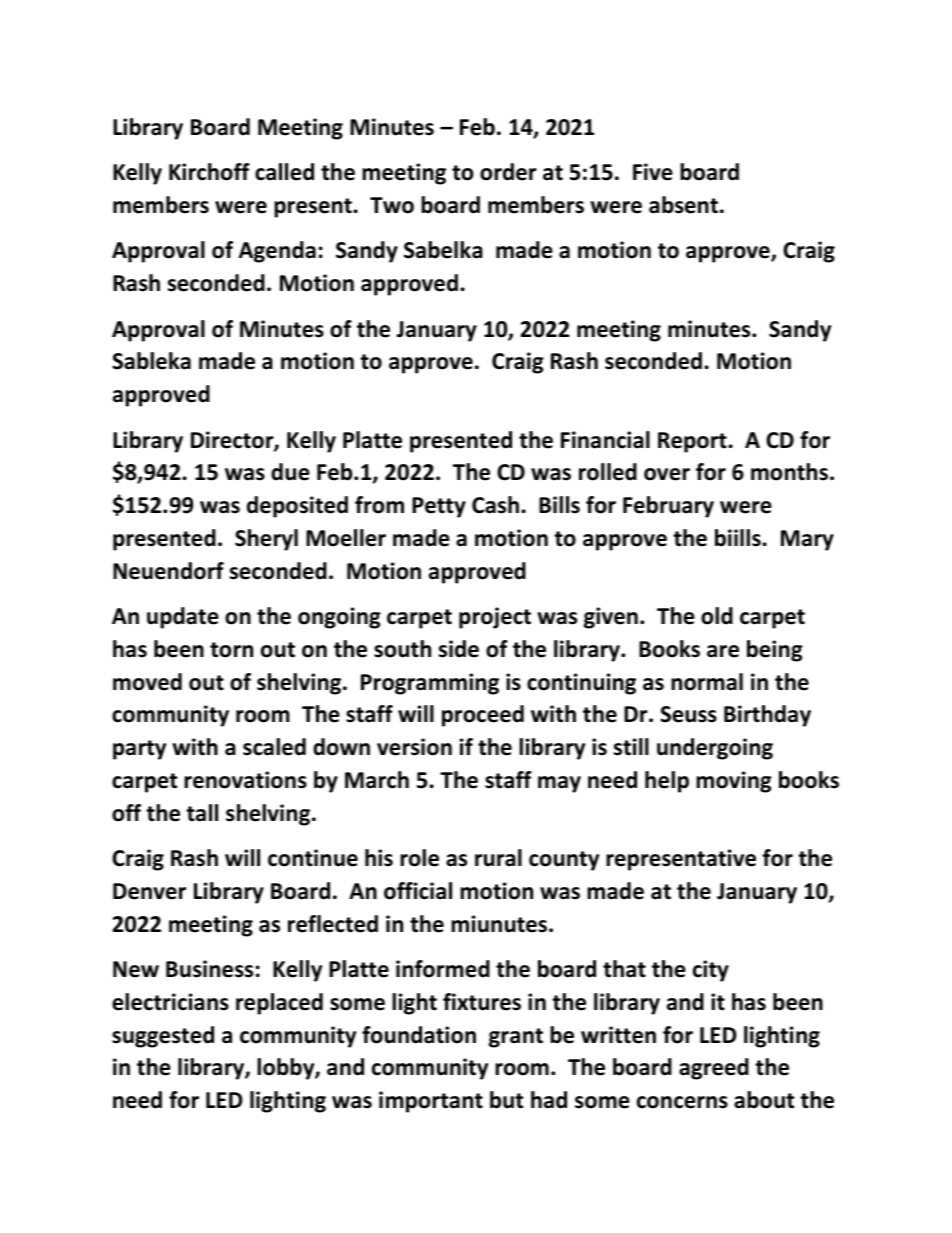  Describe the element at coordinates (163, 1037) in the image. I see `suggested` at that location.
